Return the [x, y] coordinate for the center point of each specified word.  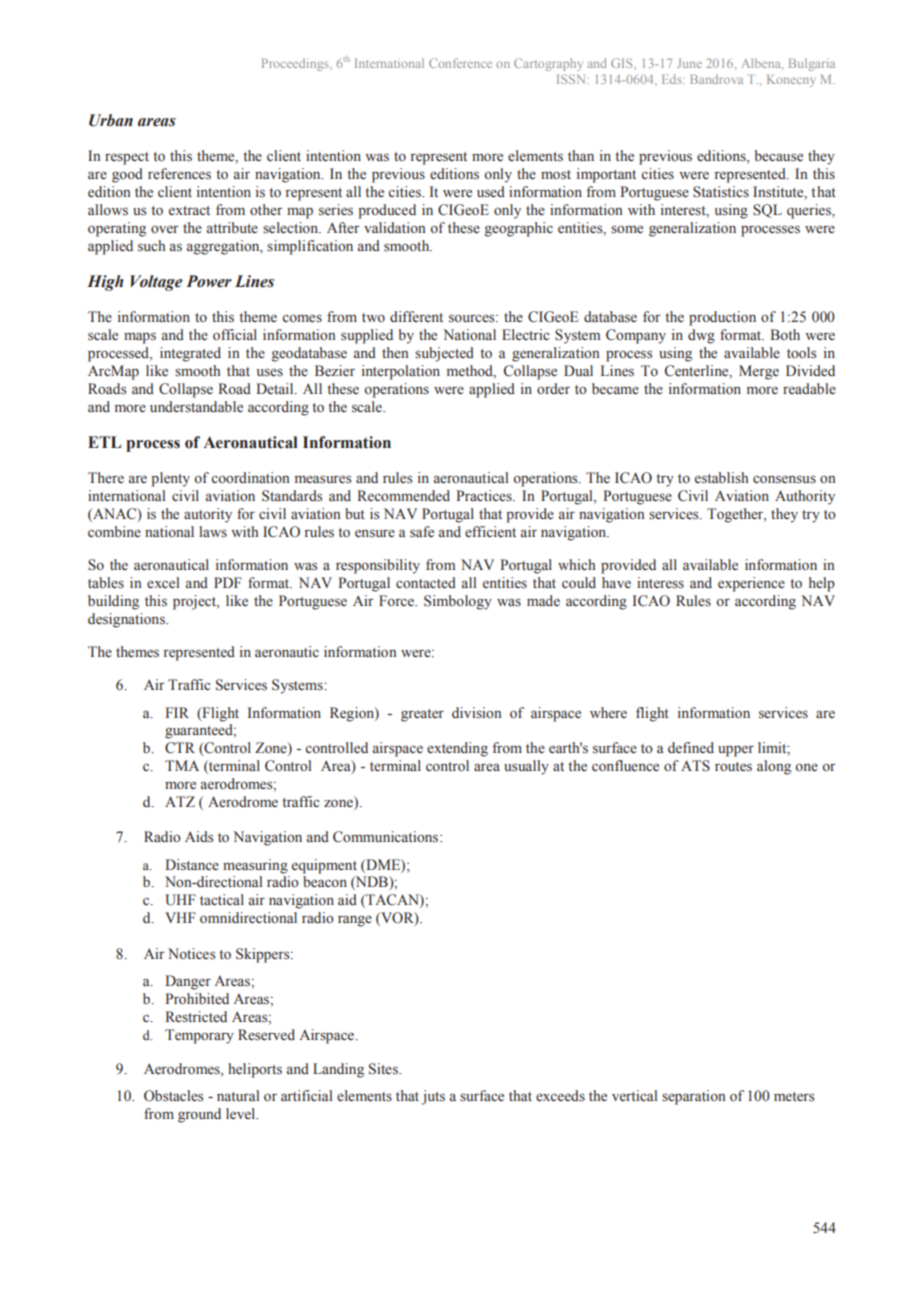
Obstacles [173, 1096]
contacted [426, 583]
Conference [460, 63]
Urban [111, 120]
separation [694, 1097]
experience [751, 584]
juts [433, 1097]
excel [163, 583]
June [689, 63]
